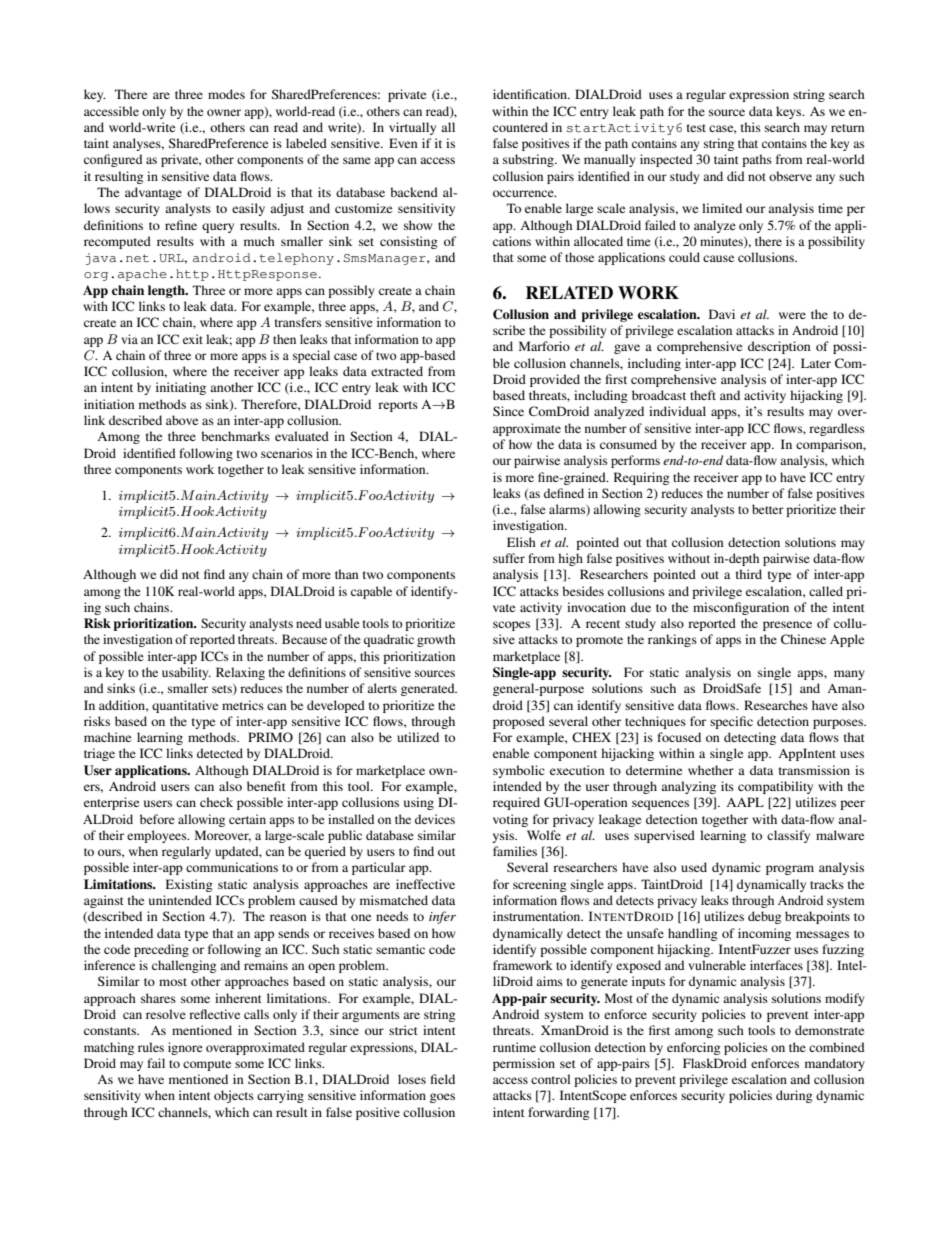  I want to click on owner, so click(224, 112).
